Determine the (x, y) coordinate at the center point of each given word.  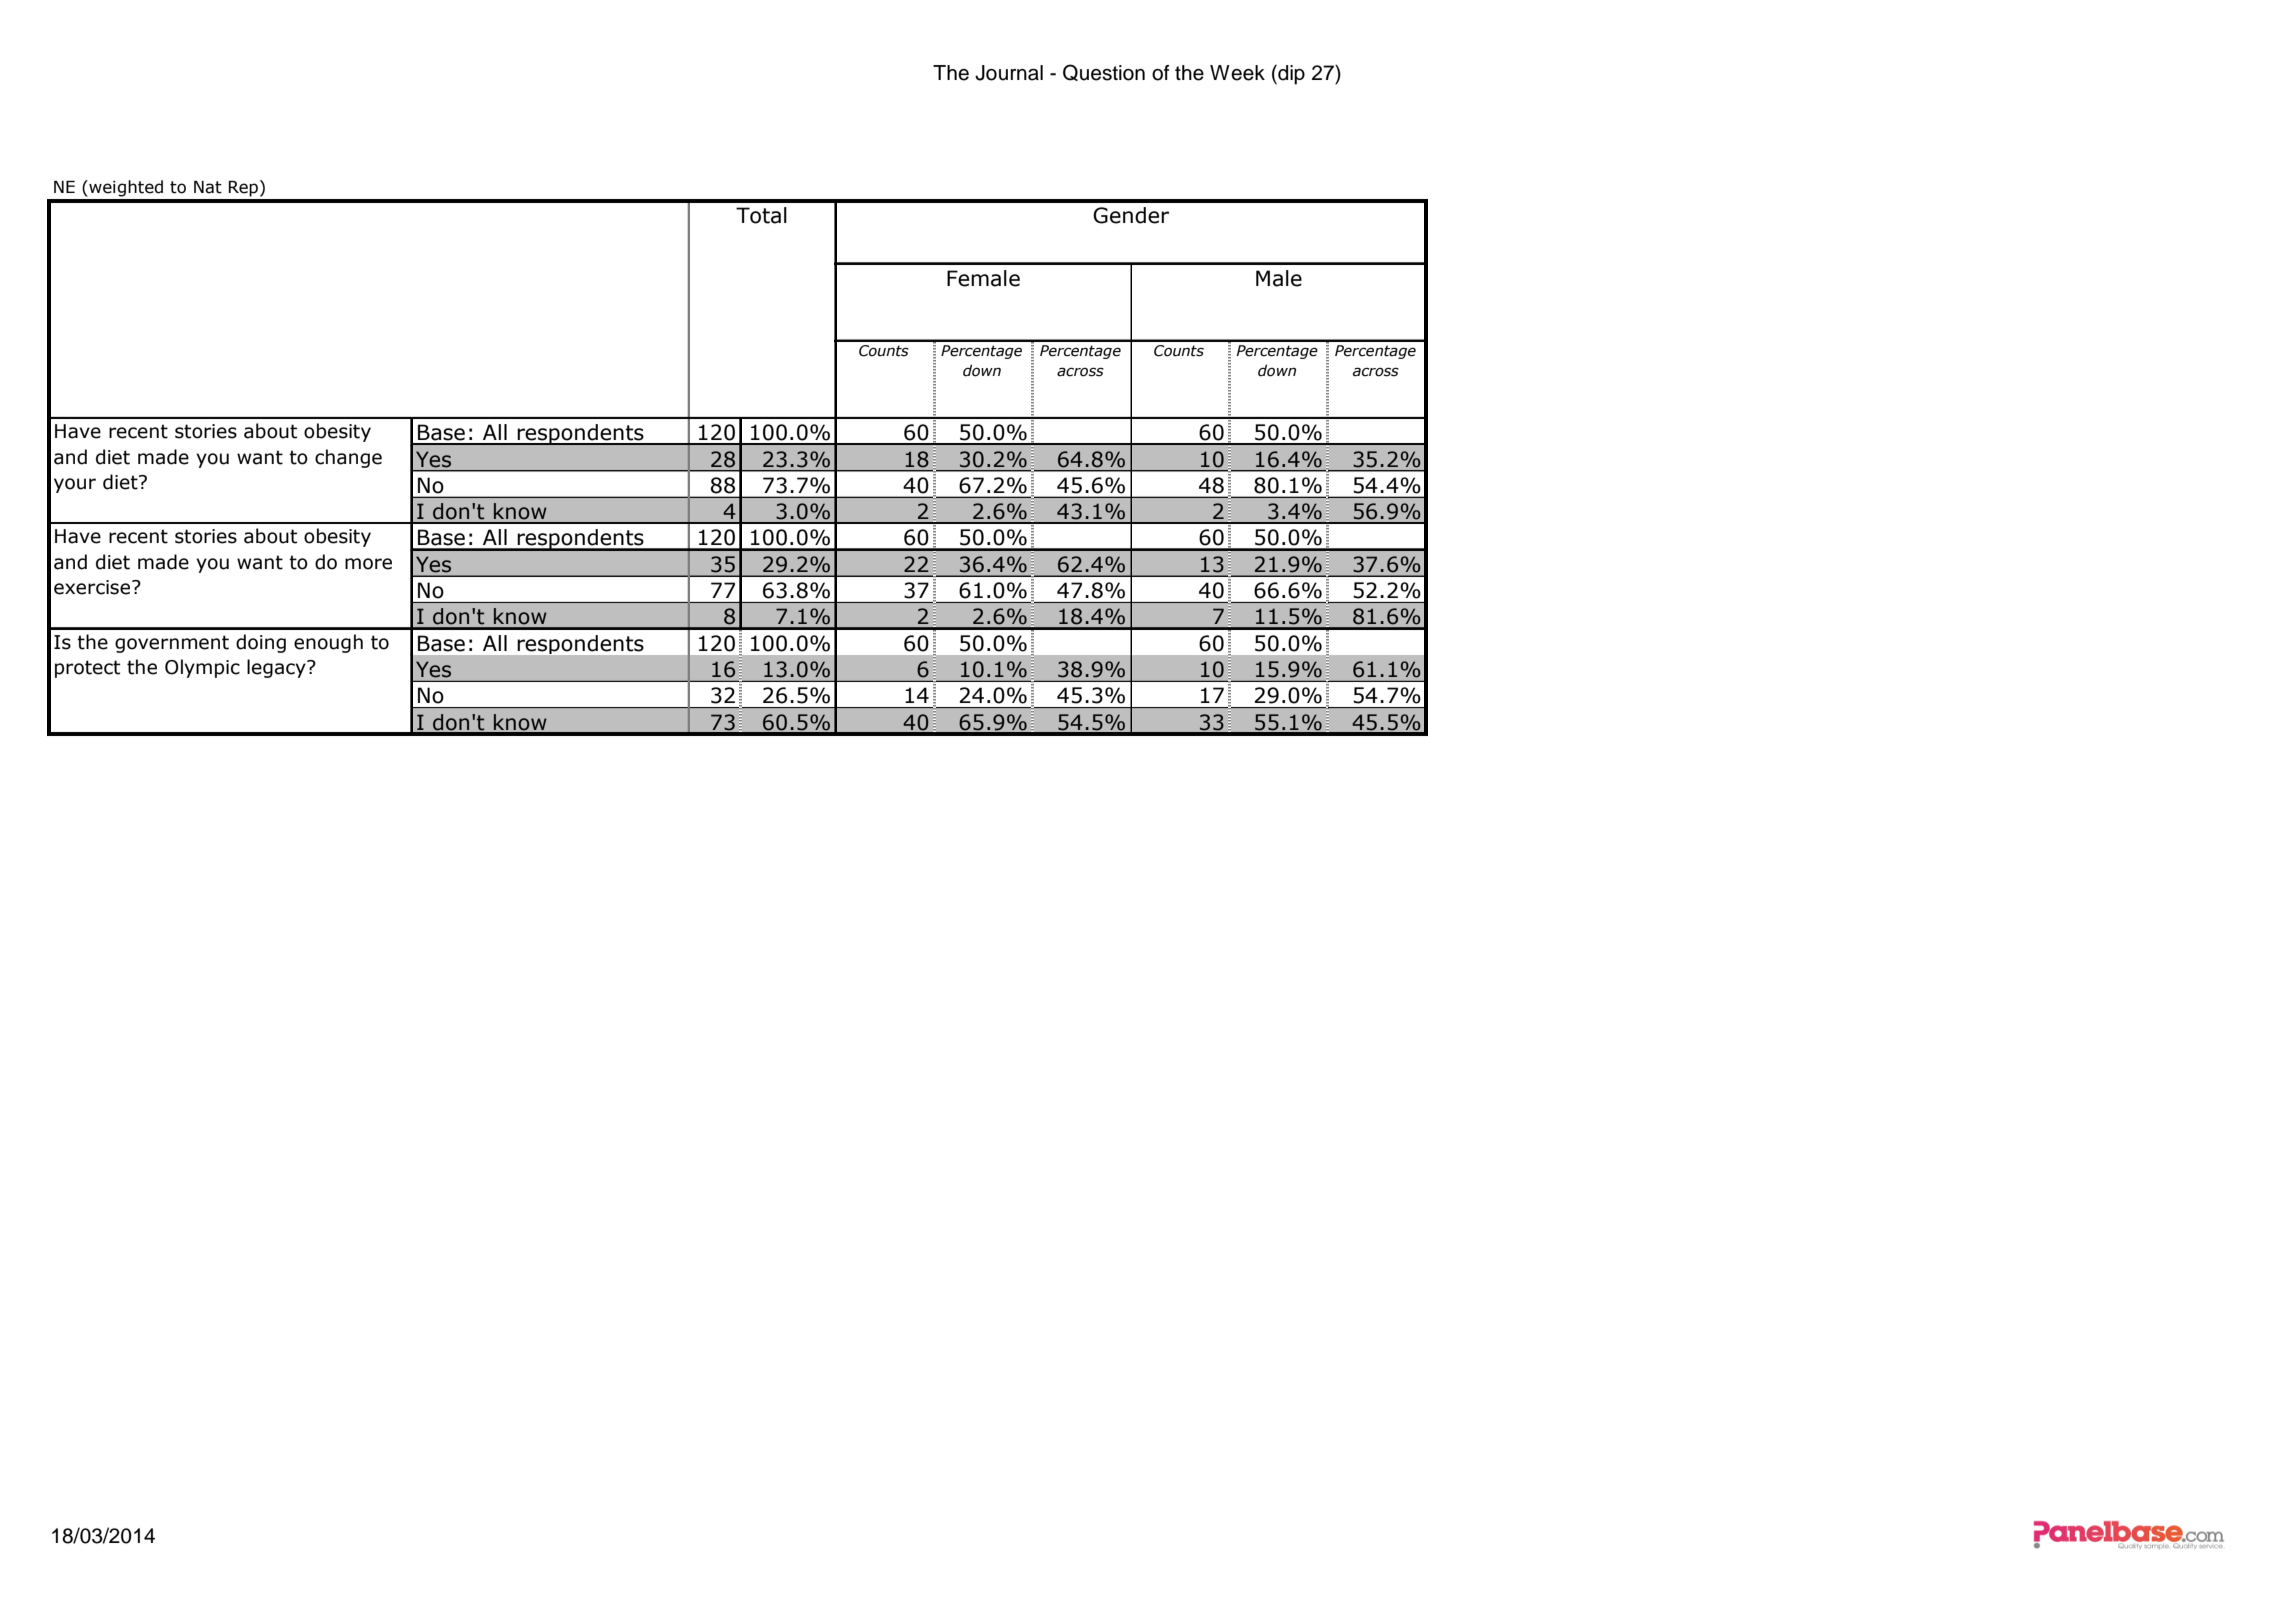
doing (261, 643)
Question (1104, 72)
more (368, 564)
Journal (1009, 73)
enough (328, 643)
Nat (208, 187)
